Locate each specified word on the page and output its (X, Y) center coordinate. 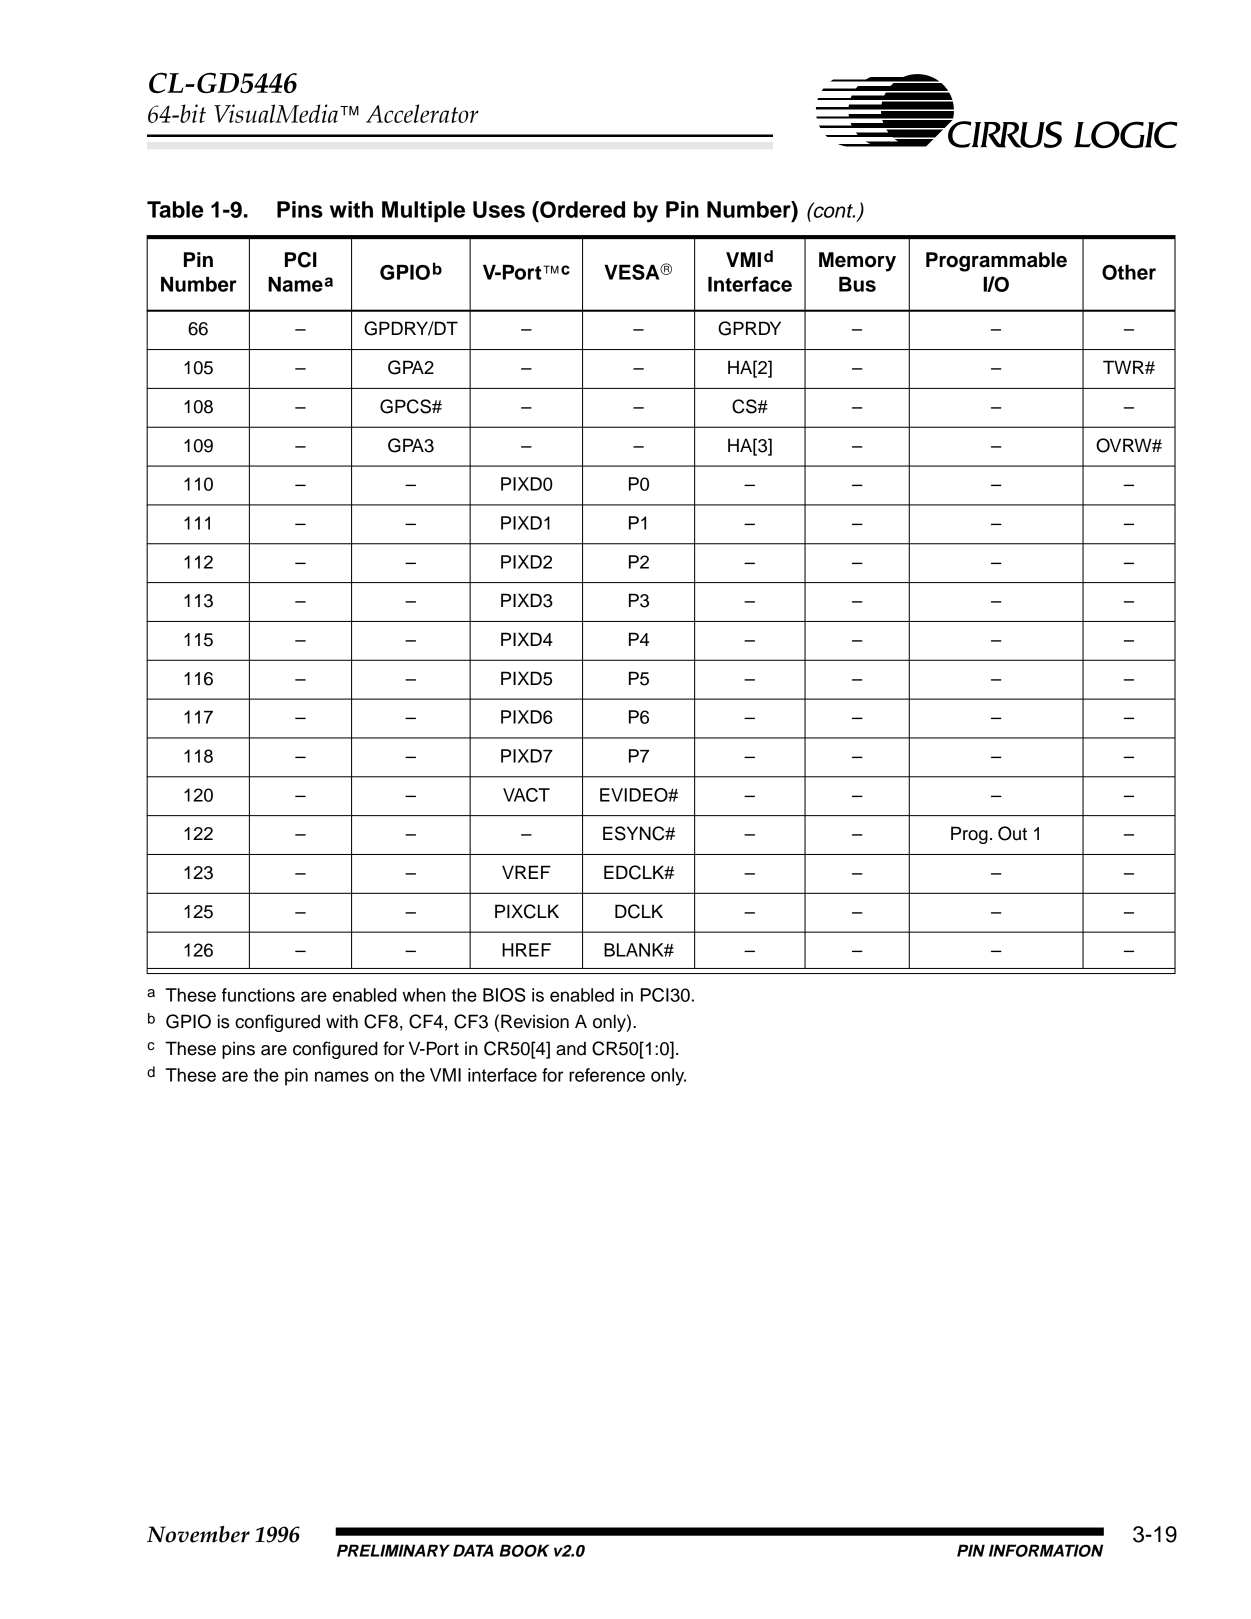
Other (1129, 272)
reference (607, 1075)
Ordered (581, 209)
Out (1012, 833)
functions (258, 995)
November (198, 1534)
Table (175, 209)
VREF (526, 872)
